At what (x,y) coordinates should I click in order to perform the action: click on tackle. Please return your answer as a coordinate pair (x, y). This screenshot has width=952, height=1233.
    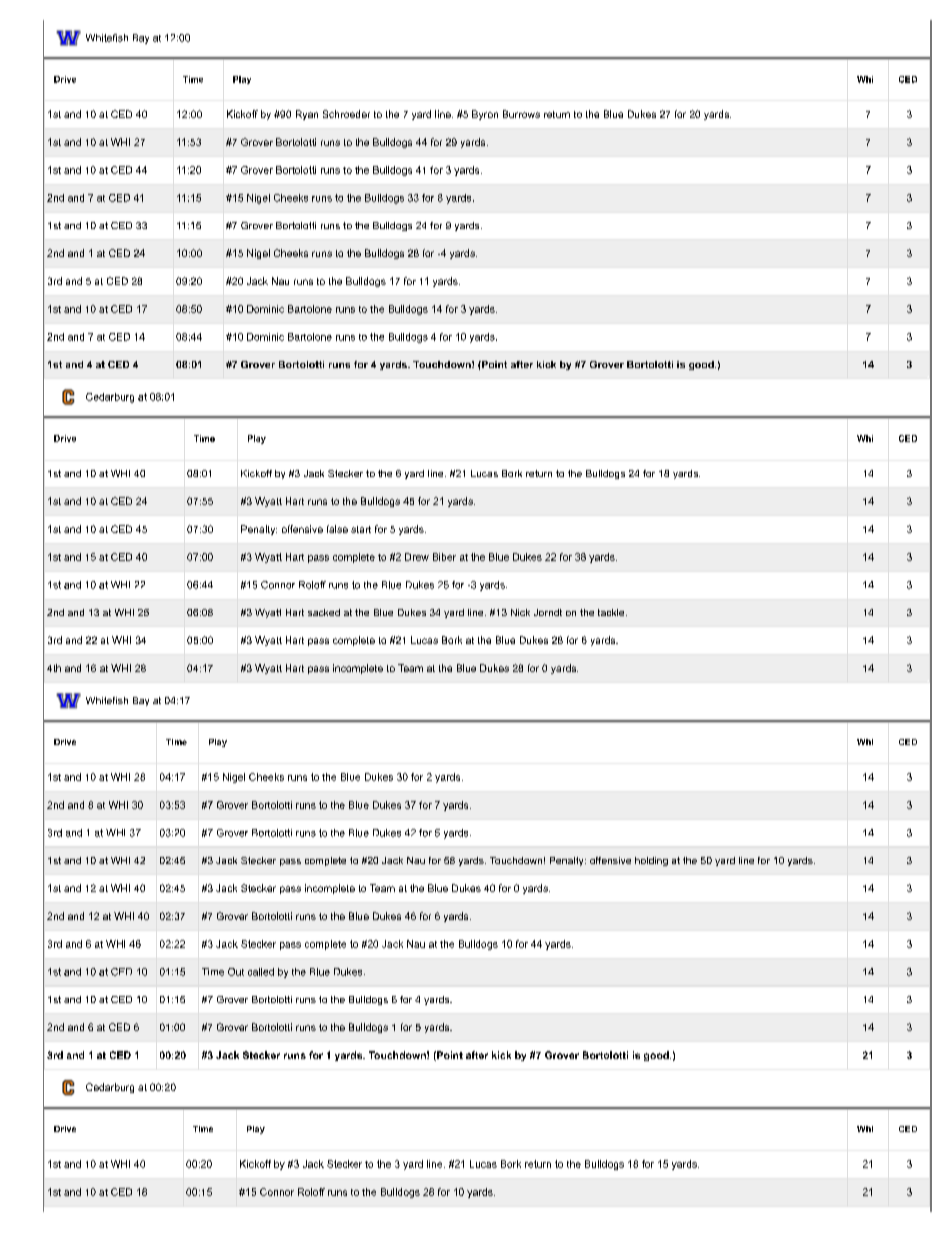
    Looking at the image, I should click on (612, 612).
